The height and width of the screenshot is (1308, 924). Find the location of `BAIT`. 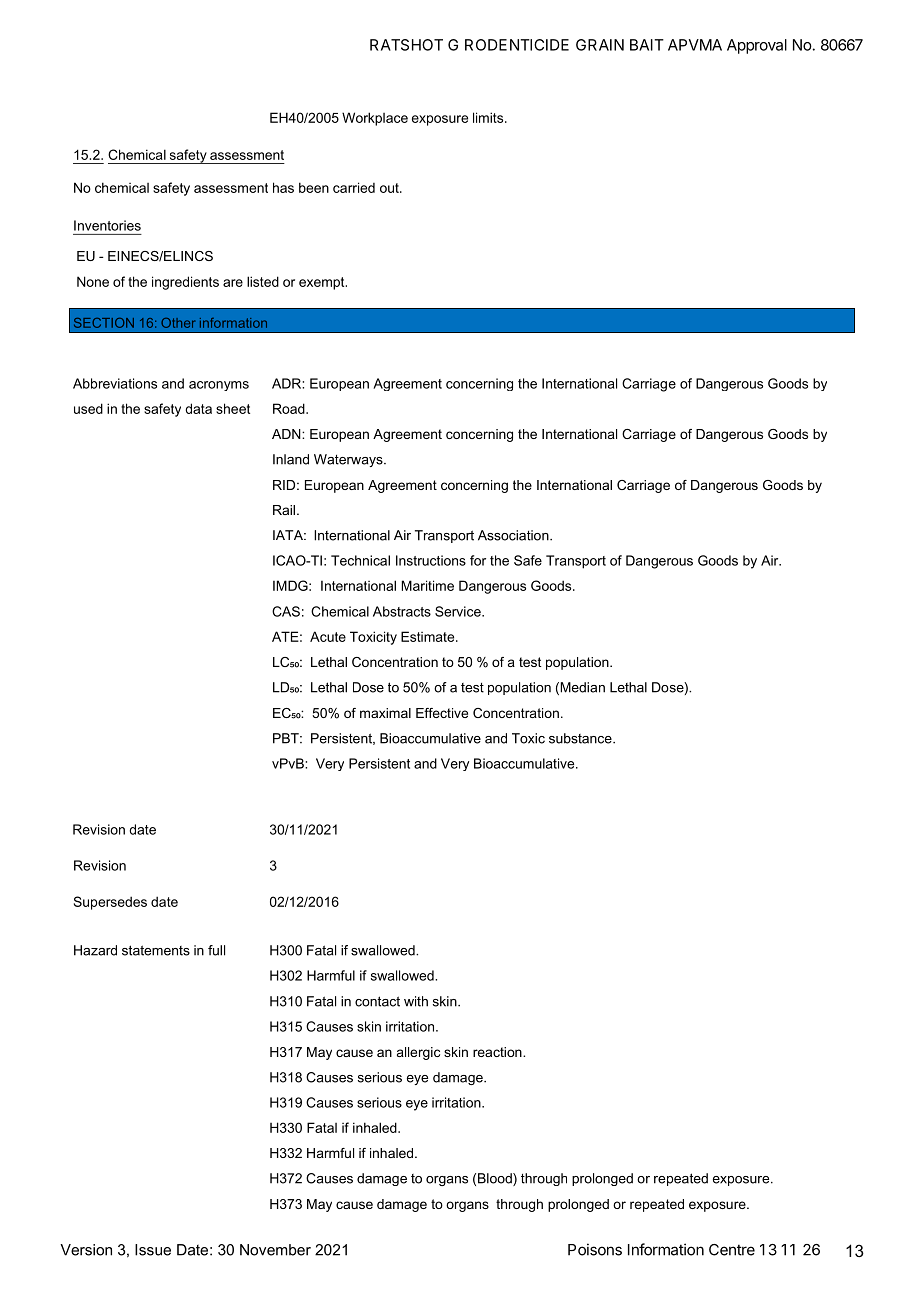

BAIT is located at coordinates (647, 45).
